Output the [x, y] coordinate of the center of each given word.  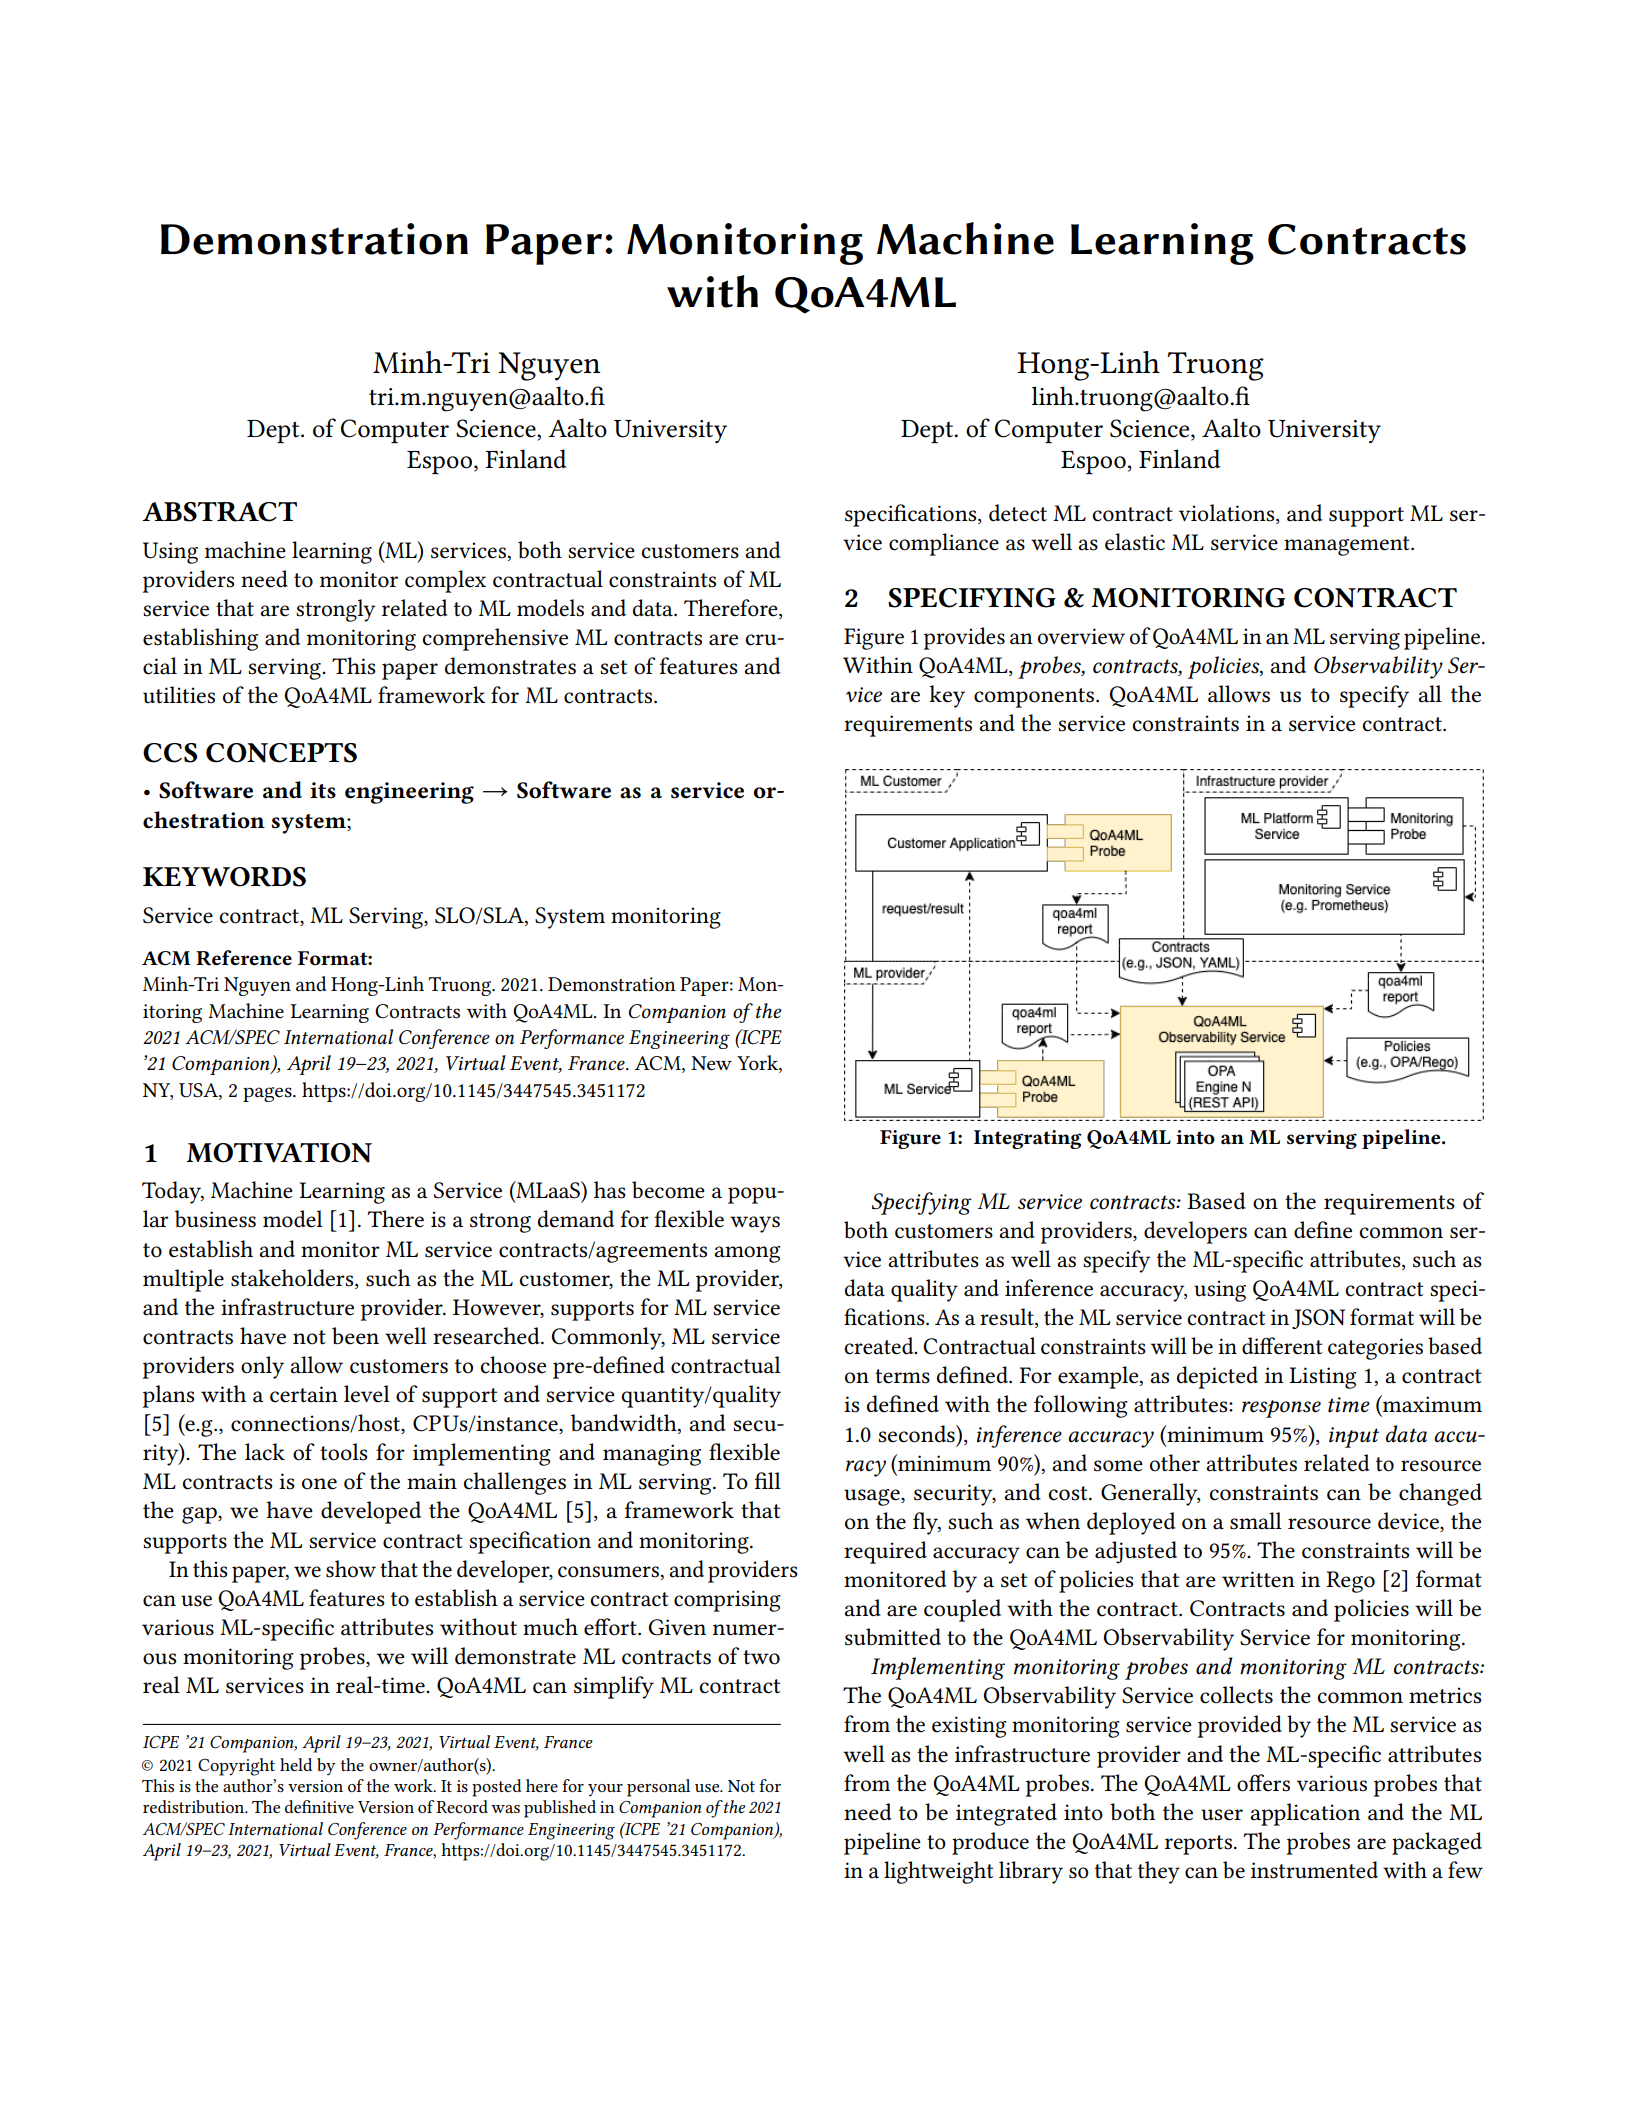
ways [755, 1224]
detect [1018, 513]
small [1256, 1521]
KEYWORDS [224, 877]
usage [873, 1497]
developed [371, 1512]
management [1348, 546]
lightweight [939, 1872]
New [711, 1063]
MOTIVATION [279, 1153]
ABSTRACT [219, 512]
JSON [1318, 1319]
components [1035, 698]
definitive [319, 1806]
